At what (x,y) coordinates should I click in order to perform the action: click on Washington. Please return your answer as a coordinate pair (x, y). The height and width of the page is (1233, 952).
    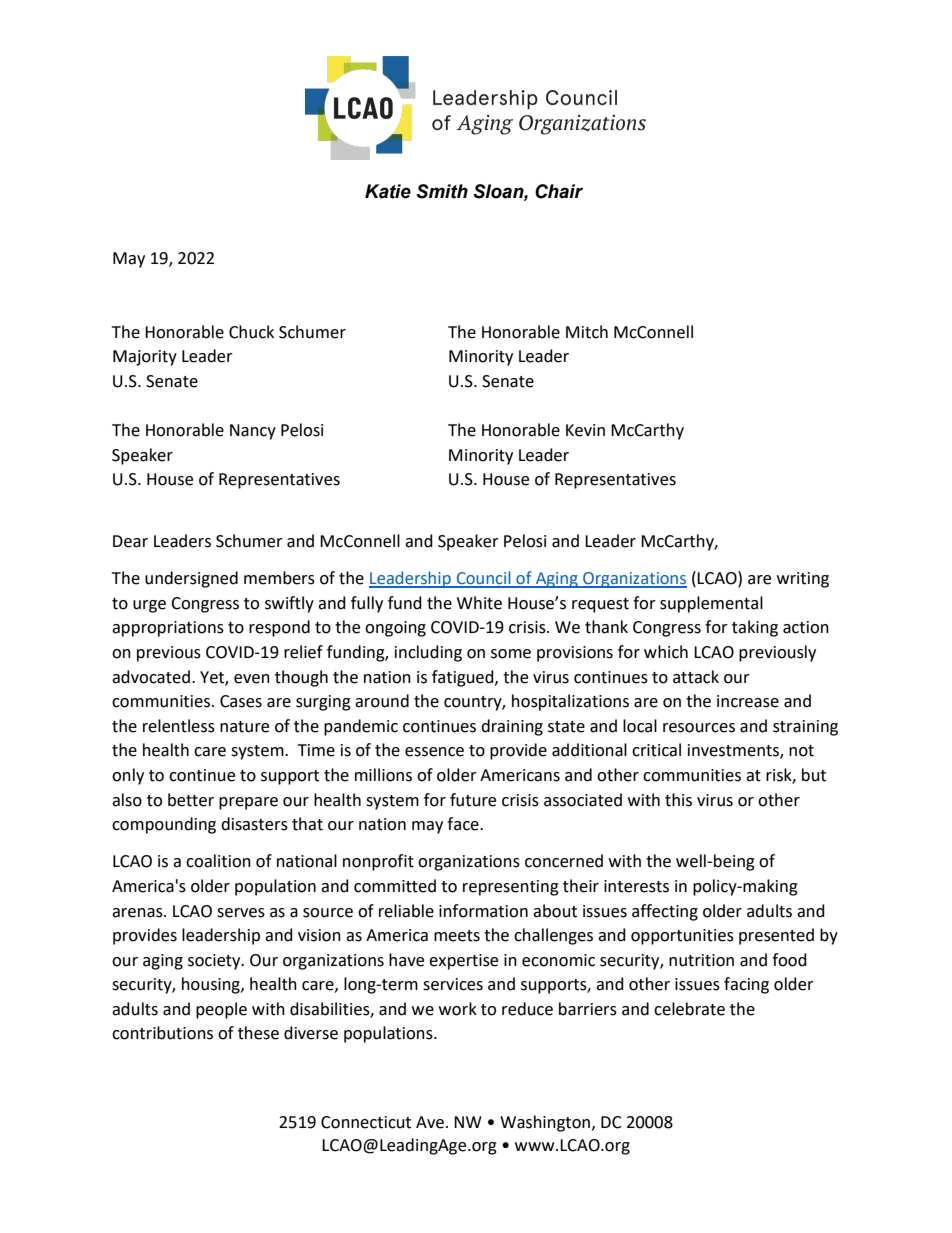
    Looking at the image, I should click on (546, 1123).
